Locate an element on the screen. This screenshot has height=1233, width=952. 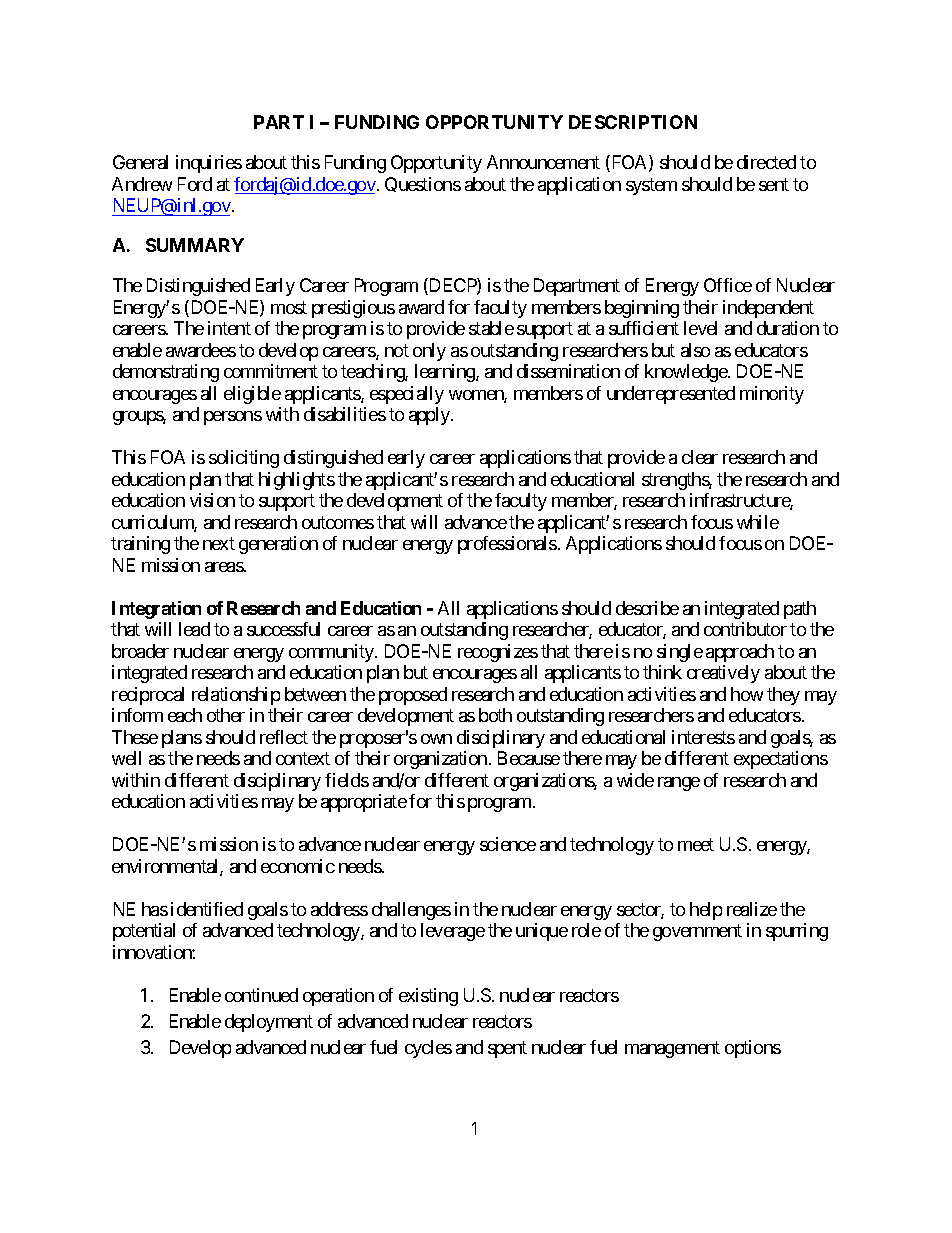
inquiries is located at coordinates (209, 164).
